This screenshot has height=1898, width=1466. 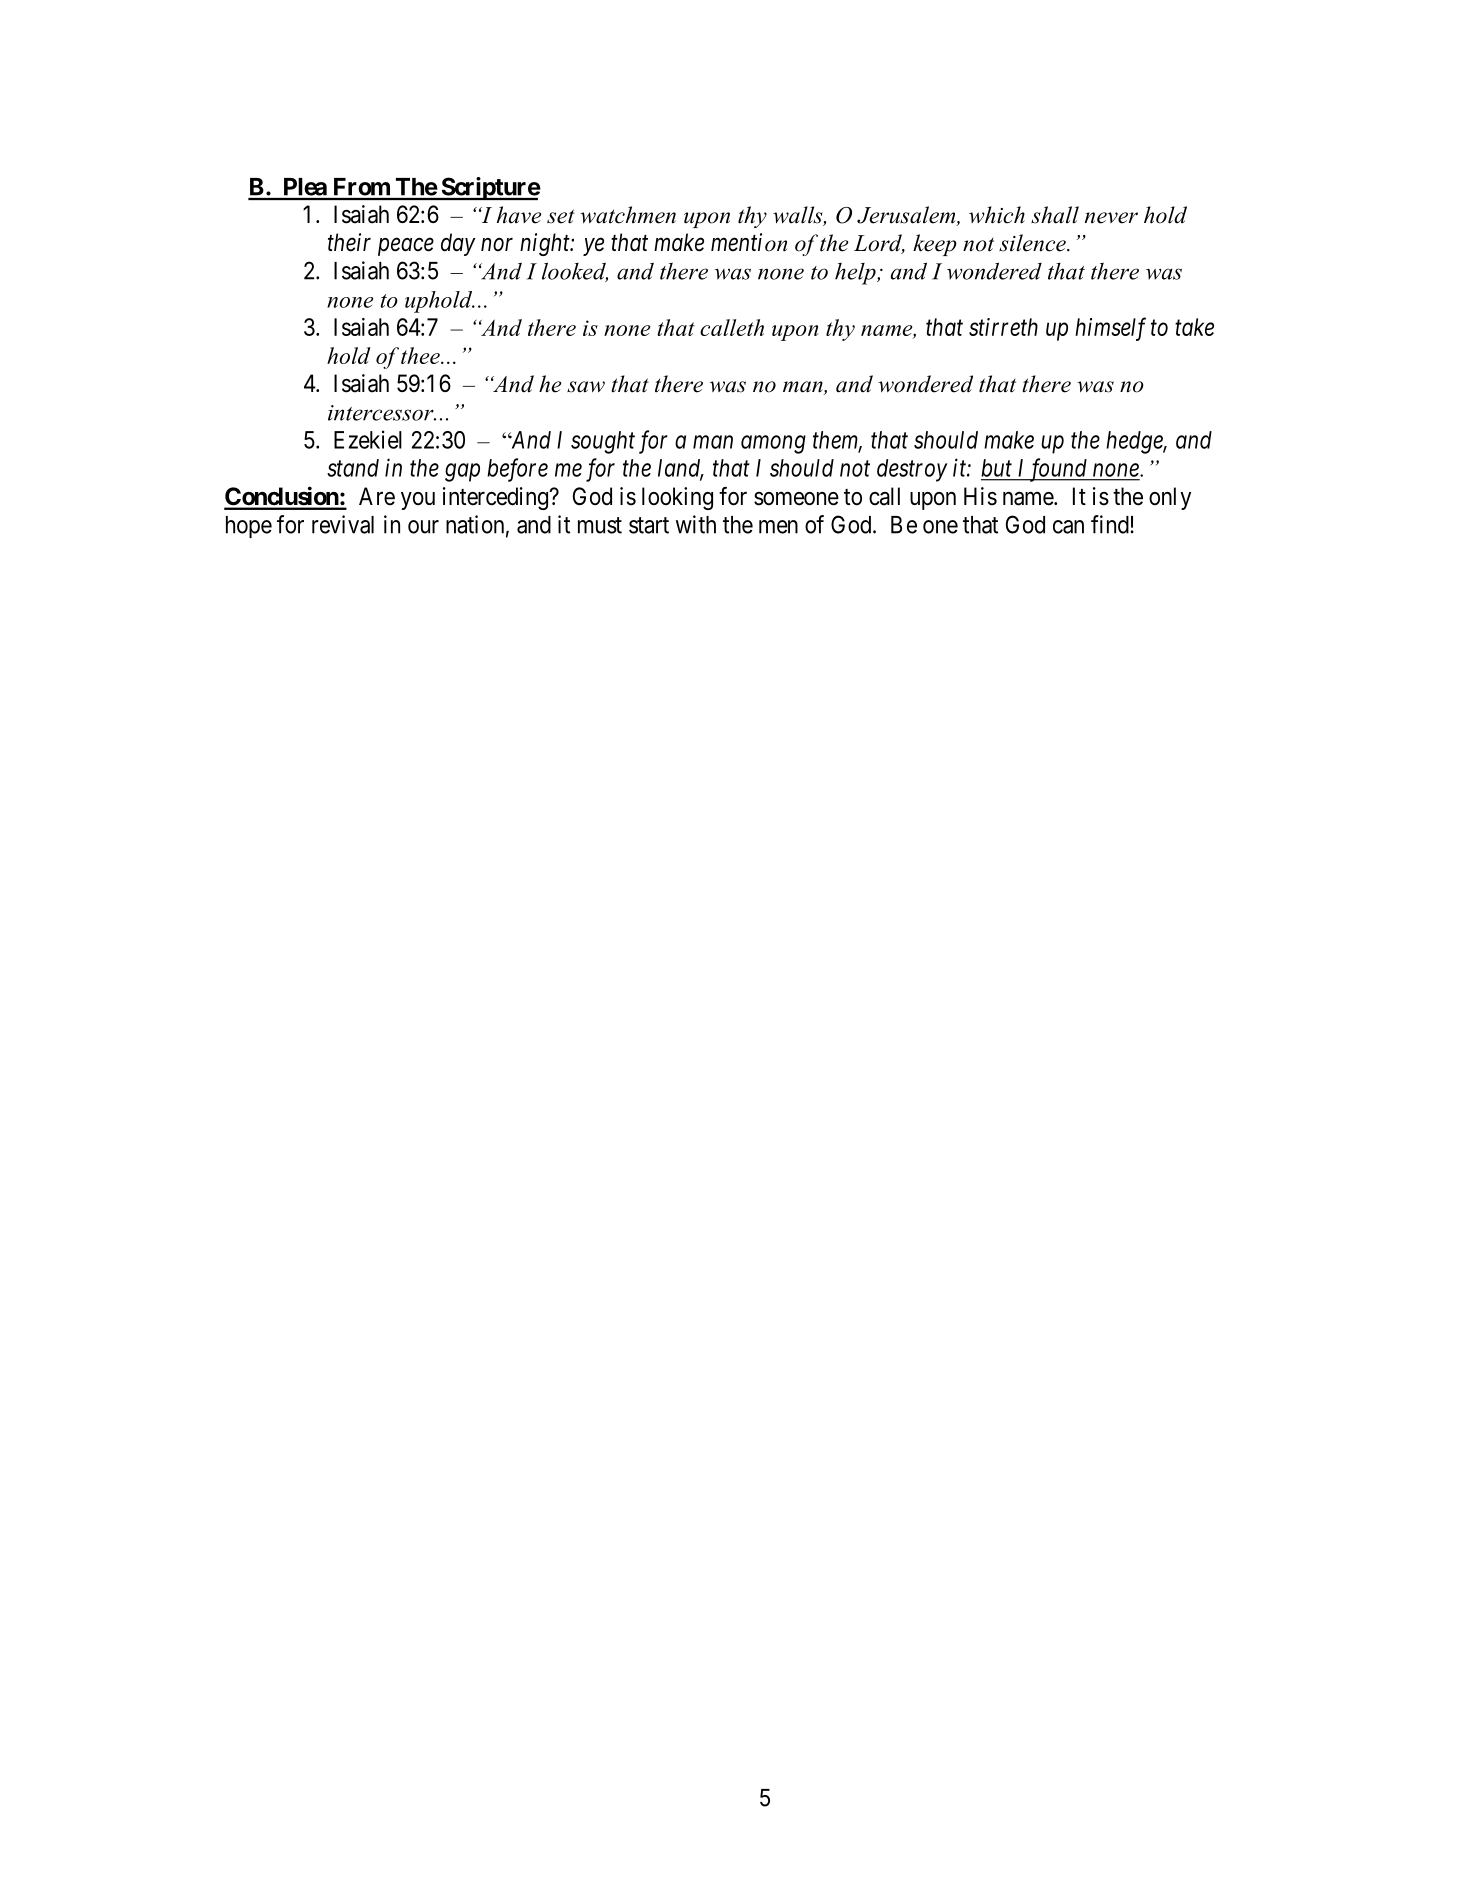 I want to click on revival, so click(x=343, y=524).
